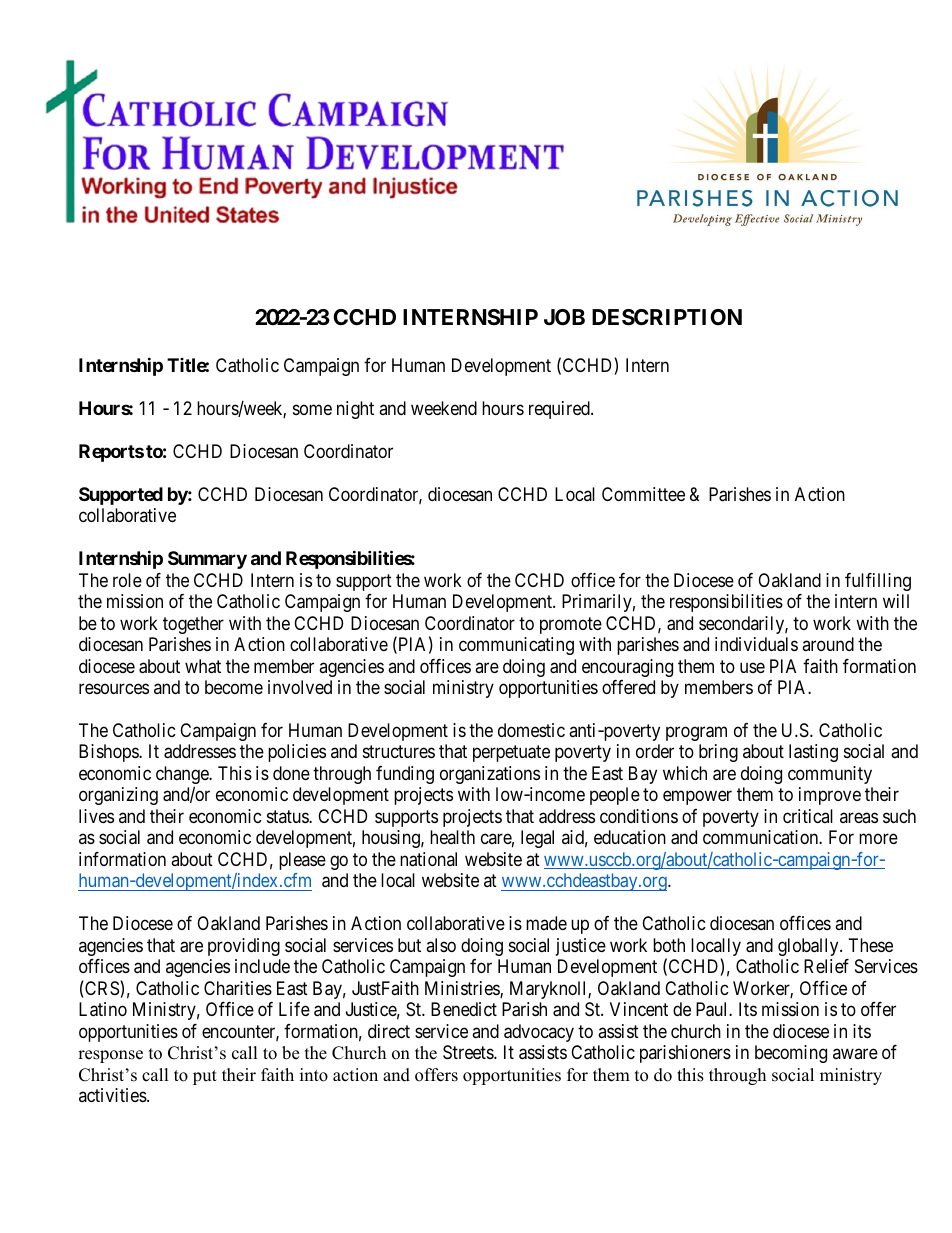 This screenshot has height=1233, width=952. Describe the element at coordinates (469, 1052) in the screenshot. I see `Streets` at that location.
